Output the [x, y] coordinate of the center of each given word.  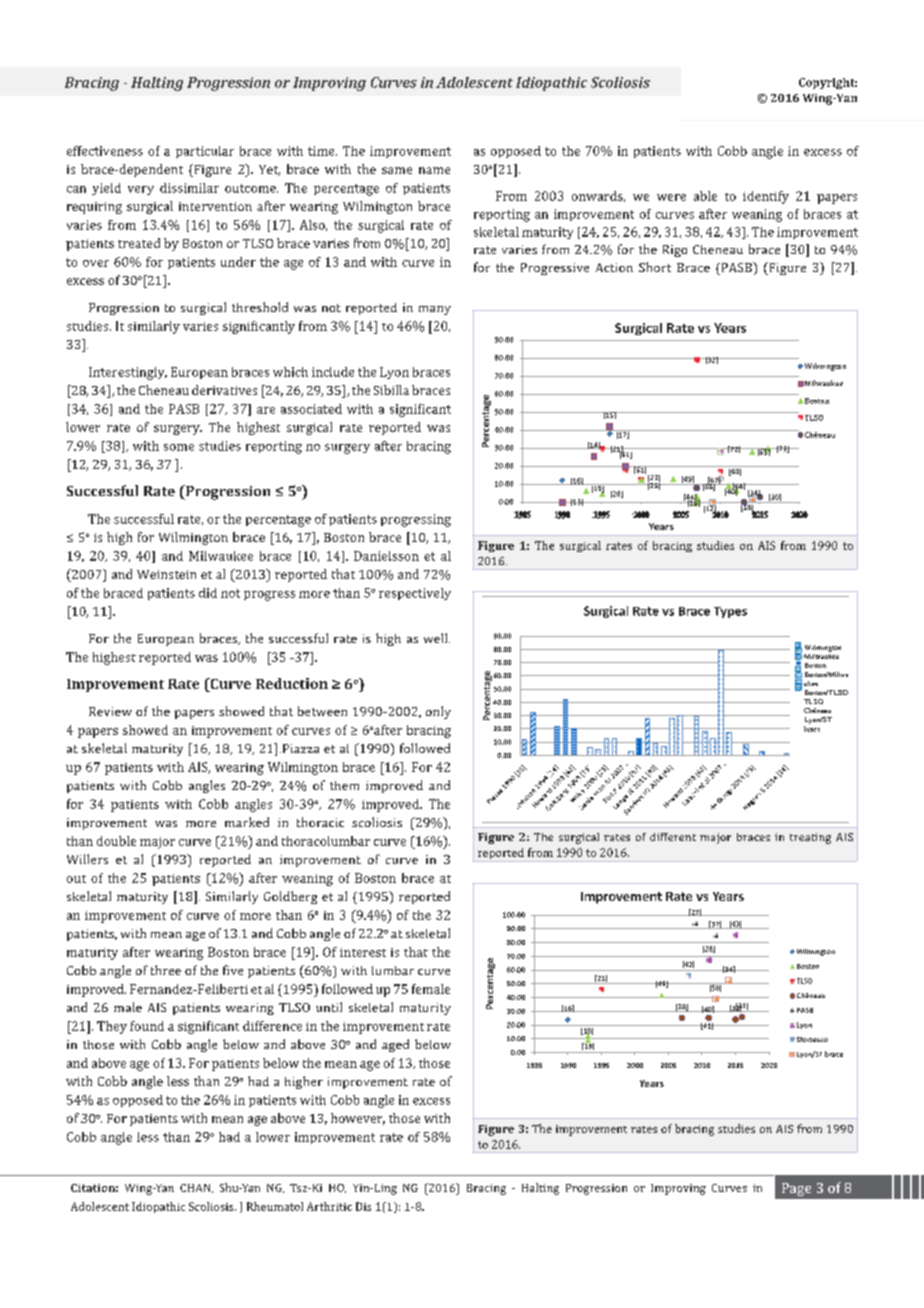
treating [810, 838]
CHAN [196, 1188]
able [705, 196]
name [434, 170]
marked [247, 822]
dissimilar [189, 188]
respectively [415, 594]
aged [395, 1045]
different [673, 837]
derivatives [224, 390]
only [438, 712]
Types [730, 612]
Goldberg [290, 897]
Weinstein [166, 574]
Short [655, 267]
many [435, 310]
